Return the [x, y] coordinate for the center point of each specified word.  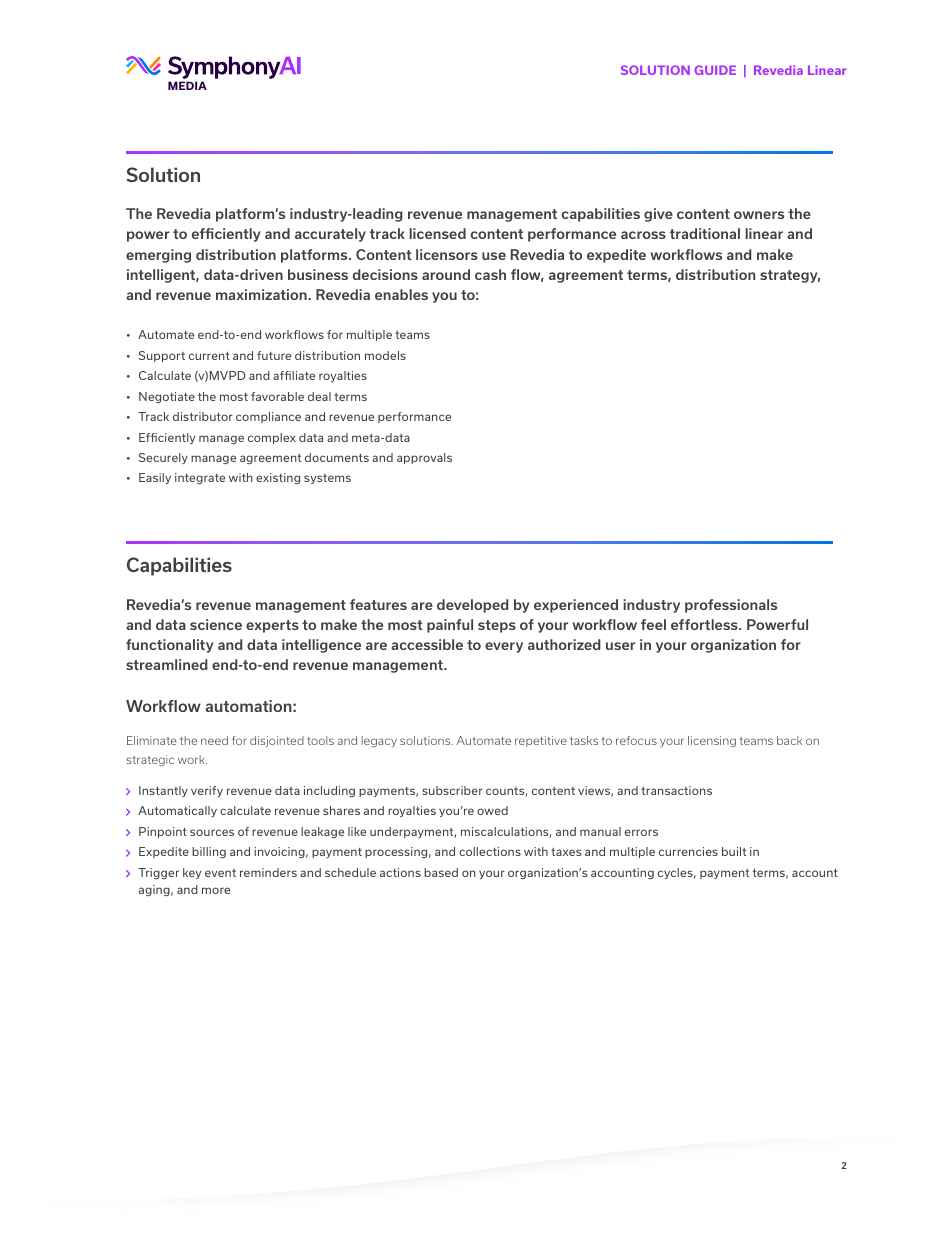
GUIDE [715, 70]
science [216, 624]
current [209, 356]
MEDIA [187, 85]
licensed [437, 233]
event [220, 873]
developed [473, 606]
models [385, 355]
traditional [705, 233]
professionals [731, 606]
